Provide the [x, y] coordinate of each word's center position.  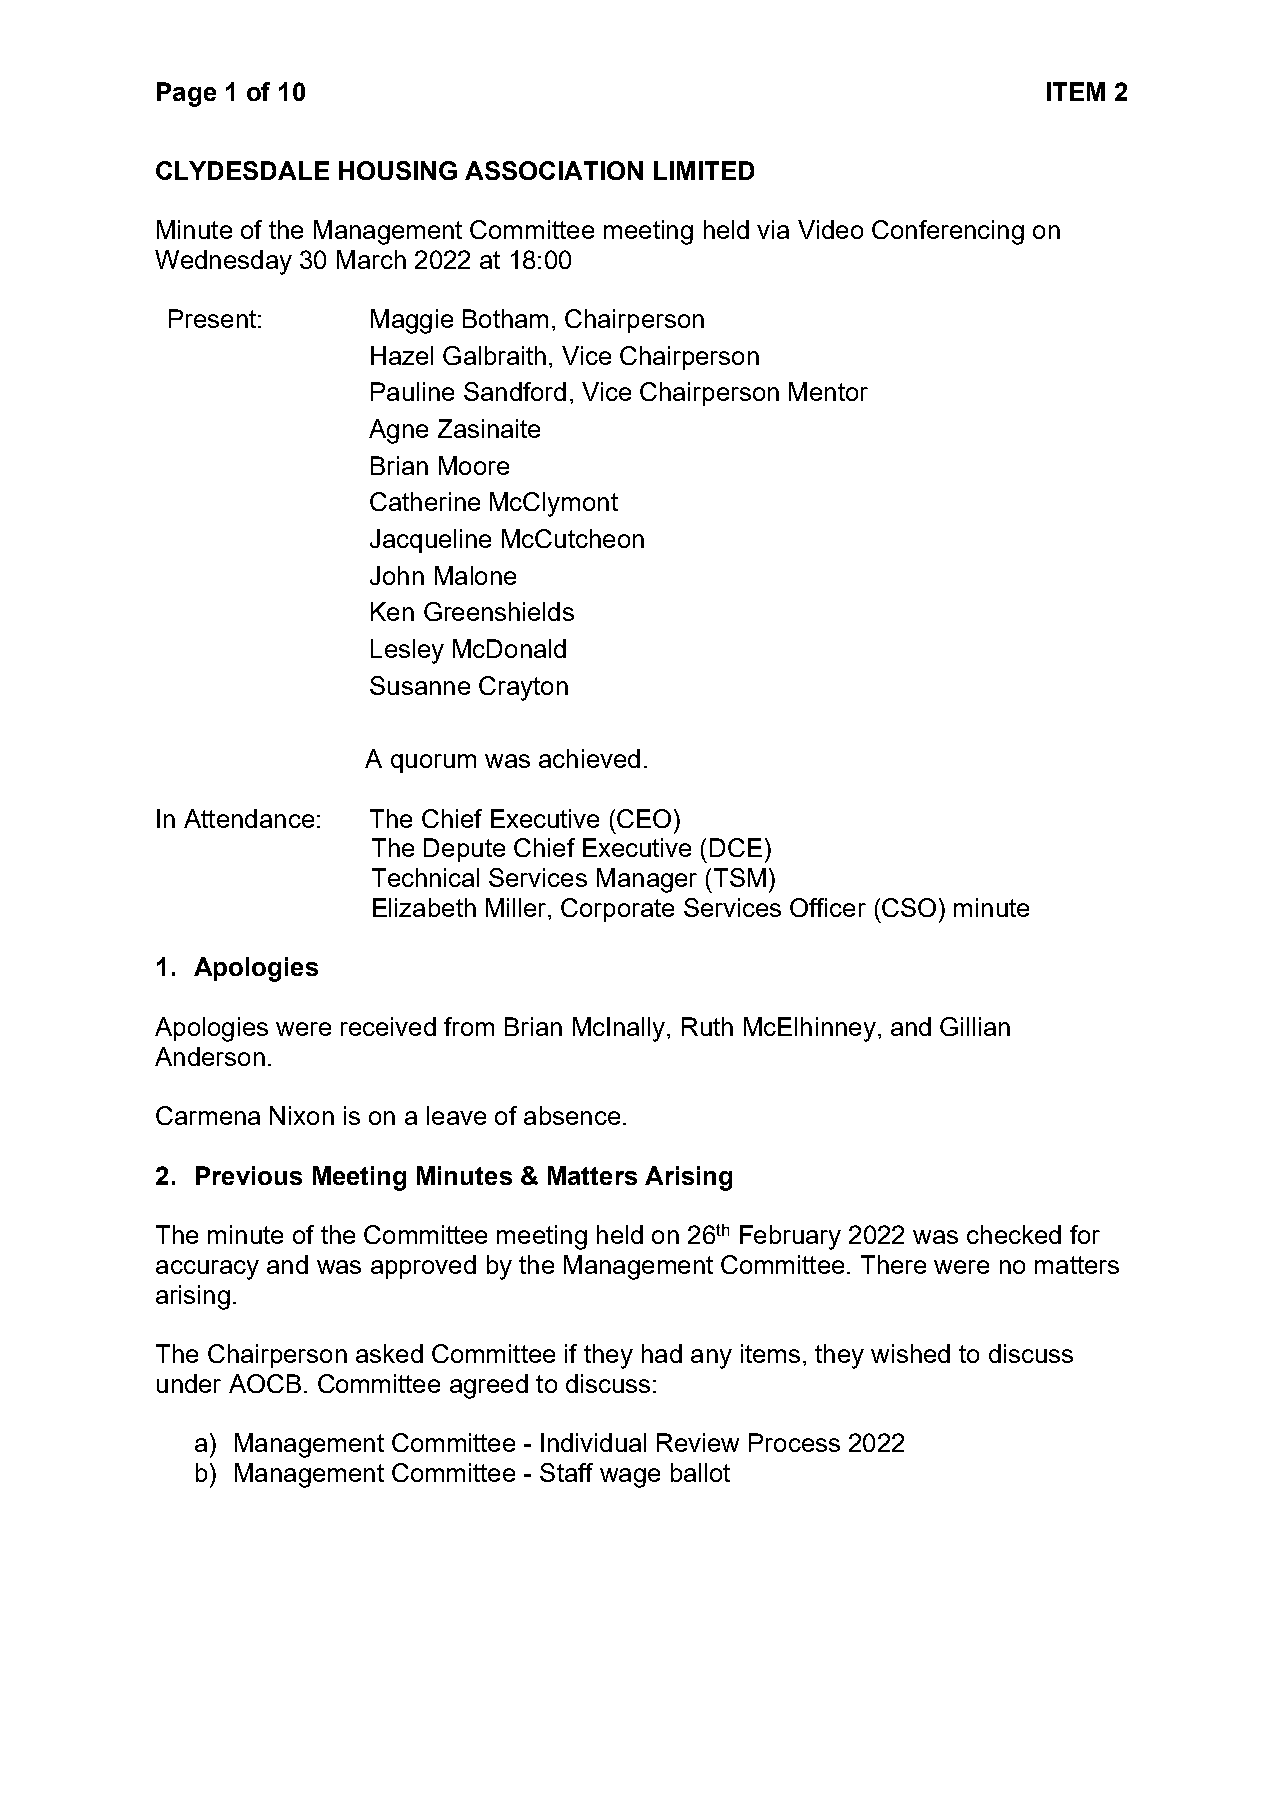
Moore [474, 465]
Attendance [249, 818]
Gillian [975, 1026]
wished [910, 1353]
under [189, 1383]
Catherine [425, 501]
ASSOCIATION [554, 170]
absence [572, 1115]
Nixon [302, 1115]
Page [186, 94]
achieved [589, 758]
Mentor [828, 391]
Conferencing [948, 232]
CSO [909, 907]
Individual [593, 1442]
